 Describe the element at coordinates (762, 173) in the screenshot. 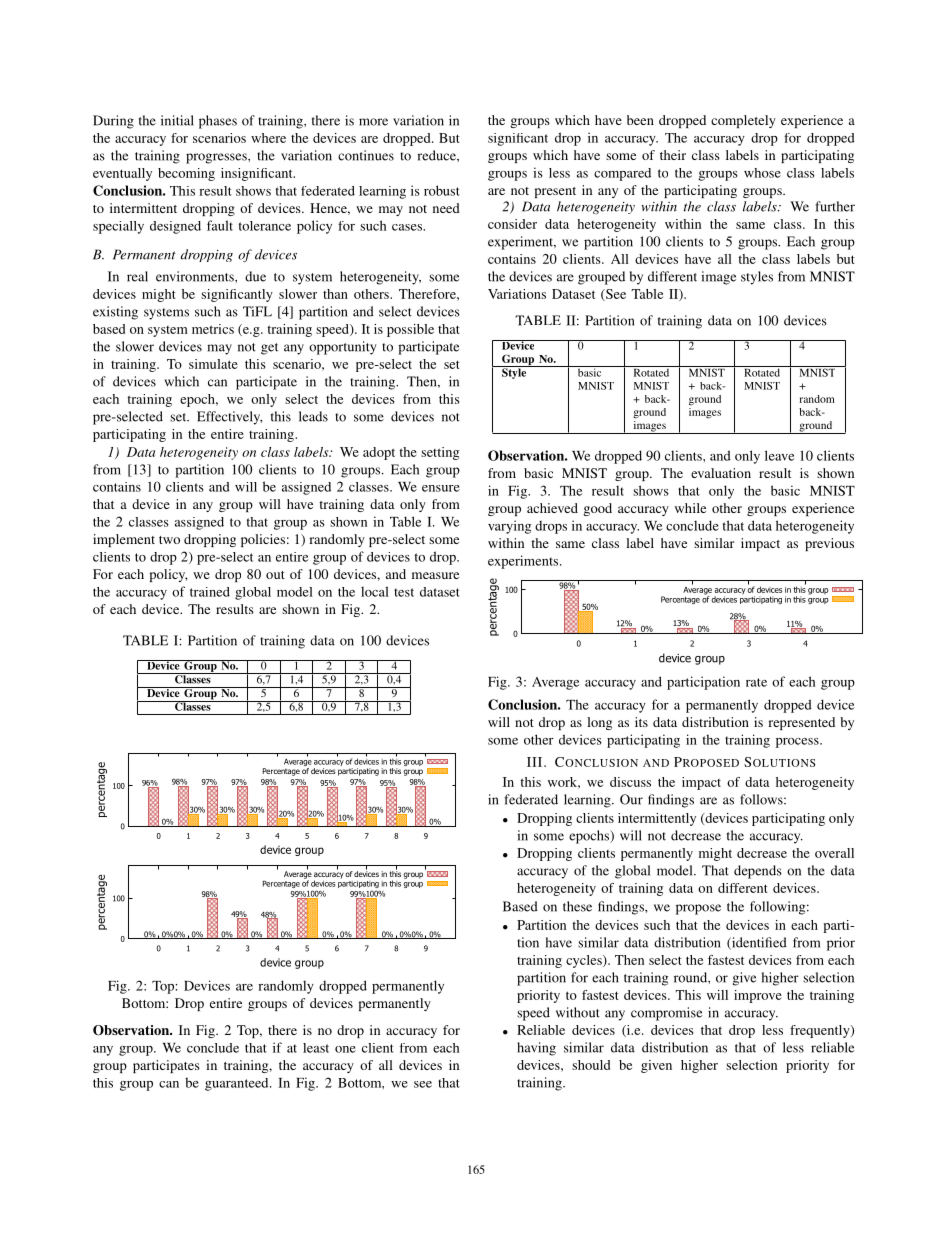

I see `whose` at that location.
